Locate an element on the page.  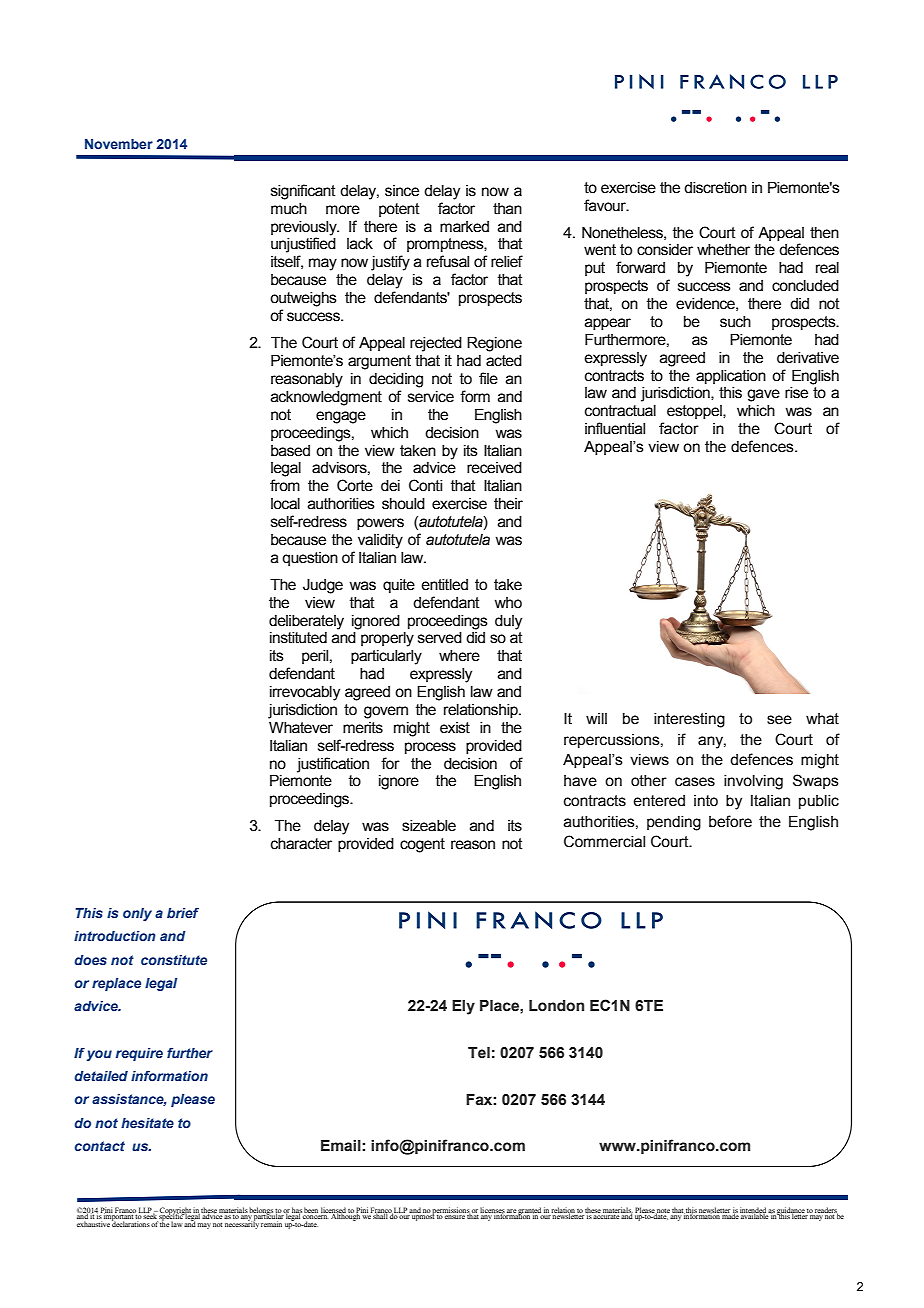
instituted is located at coordinates (298, 638).
